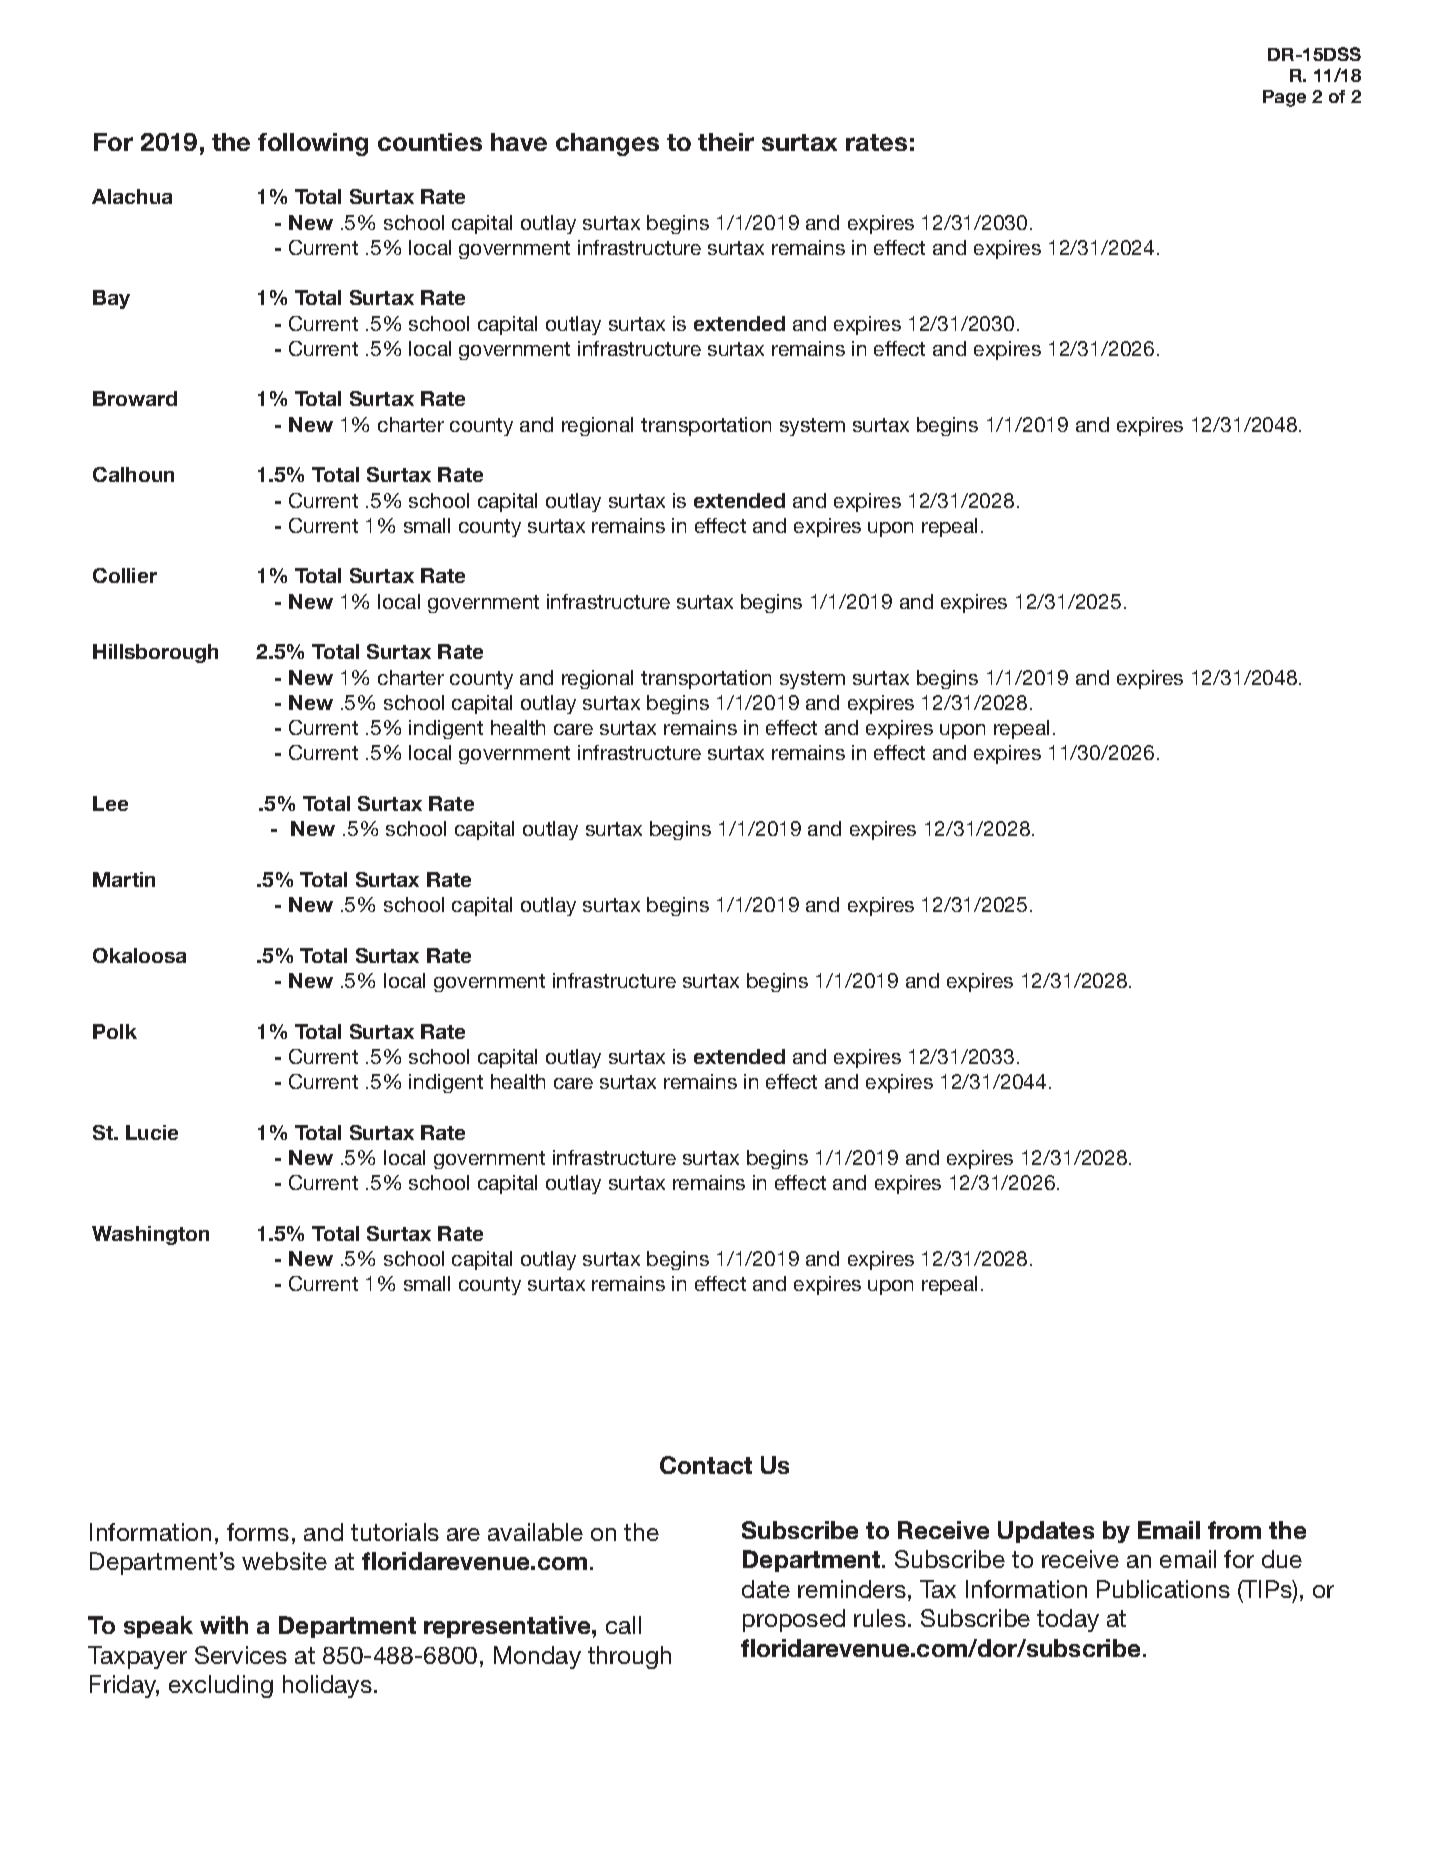 This page has height=1854, width=1432. I want to click on Page, so click(1284, 98).
